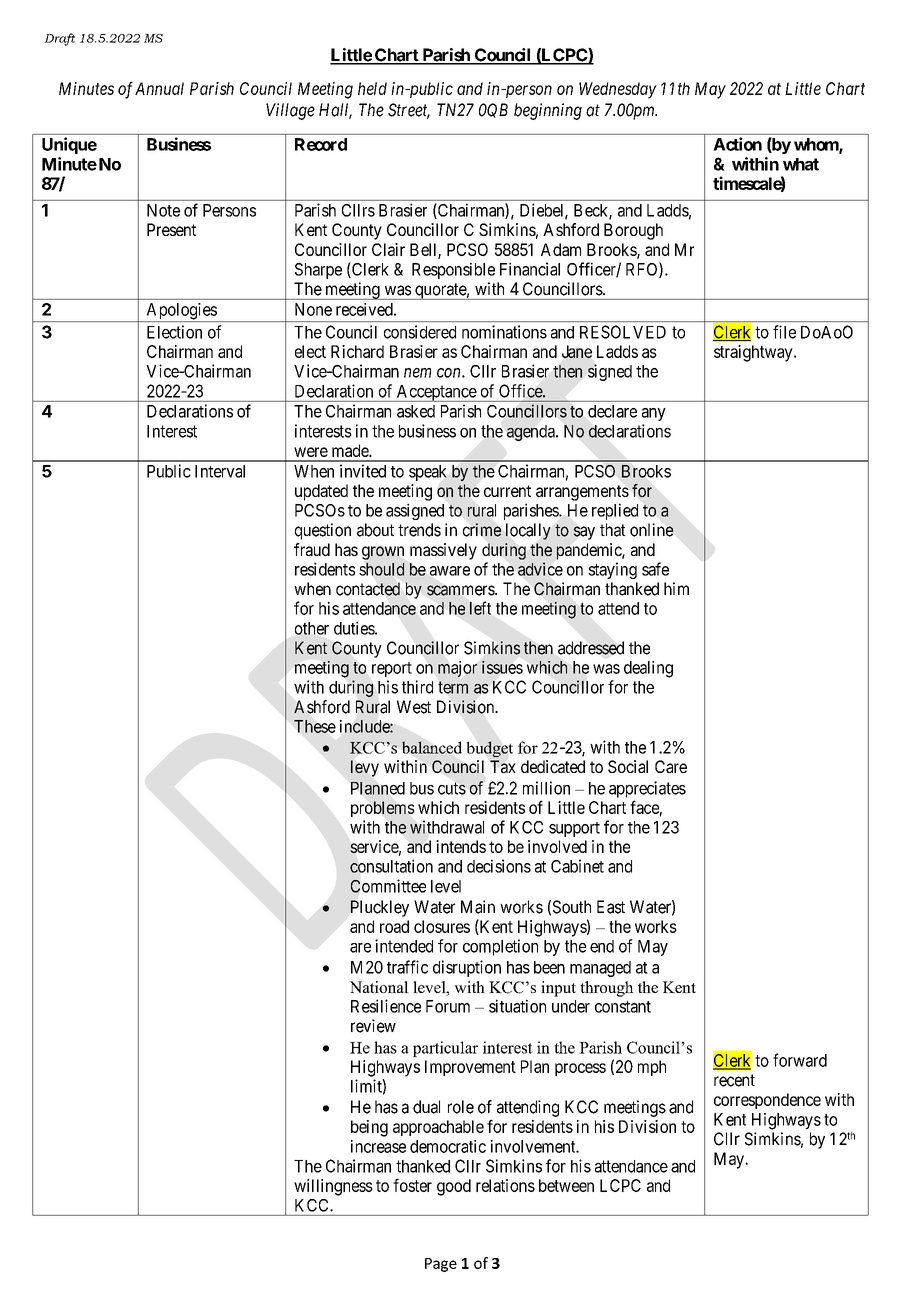 The width and height of the page is (924, 1307). I want to click on Street, so click(409, 111).
